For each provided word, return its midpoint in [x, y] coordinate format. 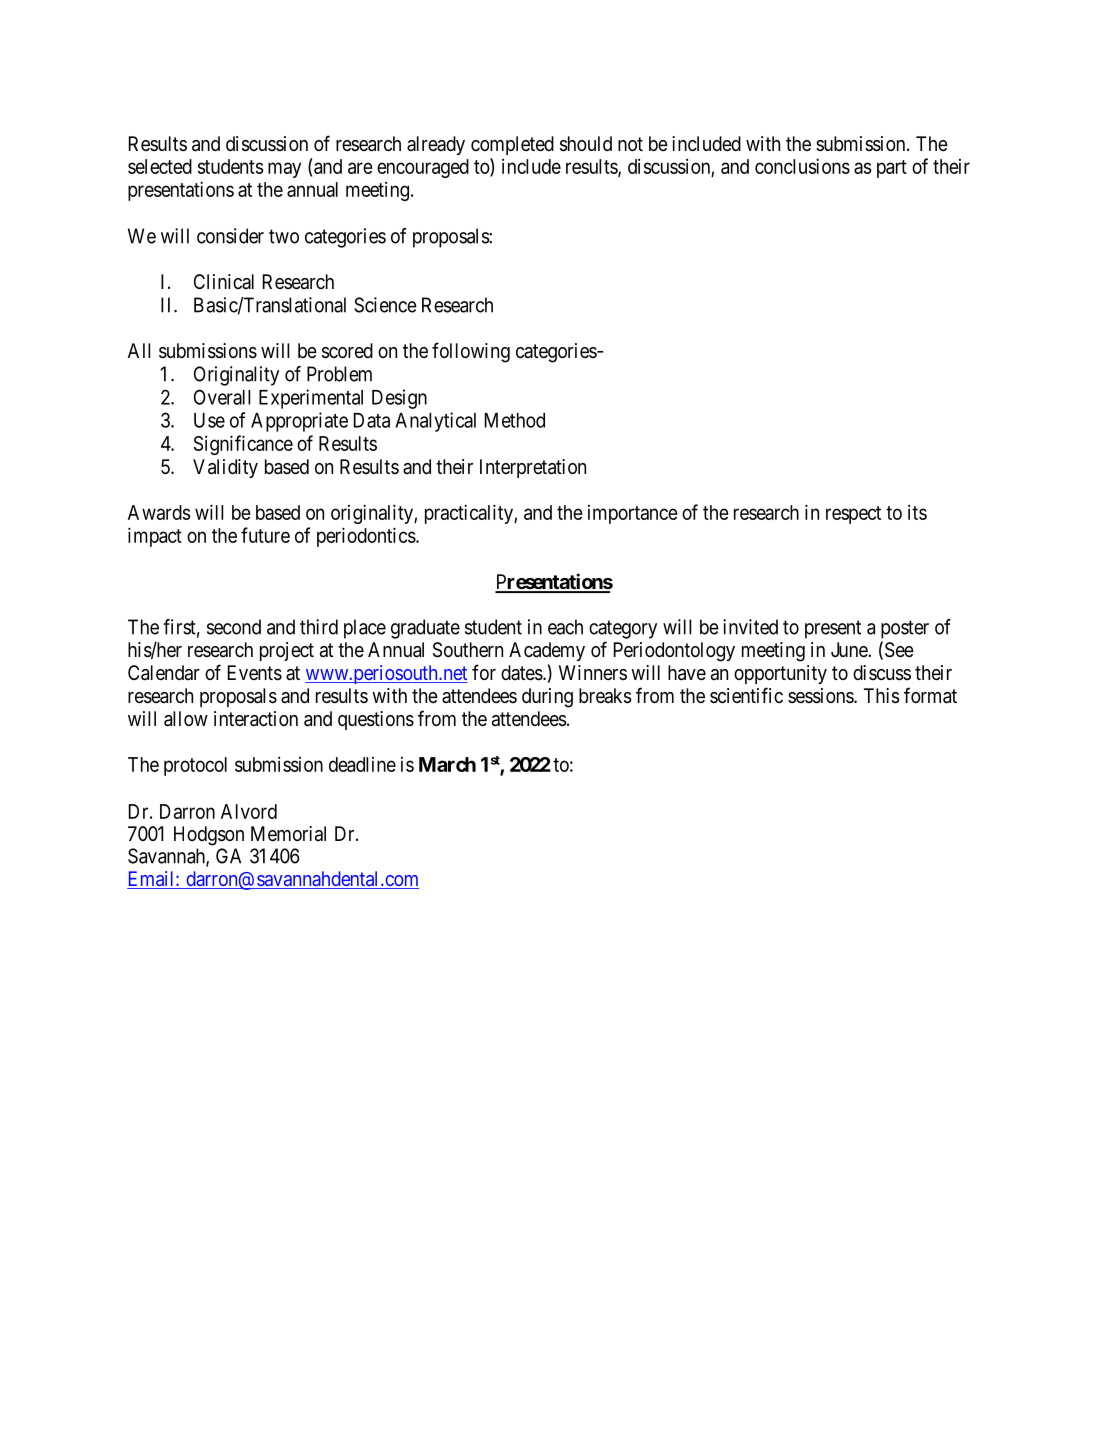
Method [515, 420]
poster [905, 629]
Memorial [288, 833]
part [892, 169]
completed [512, 145]
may [284, 170]
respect [853, 515]
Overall [222, 397]
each [565, 627]
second [234, 627]
